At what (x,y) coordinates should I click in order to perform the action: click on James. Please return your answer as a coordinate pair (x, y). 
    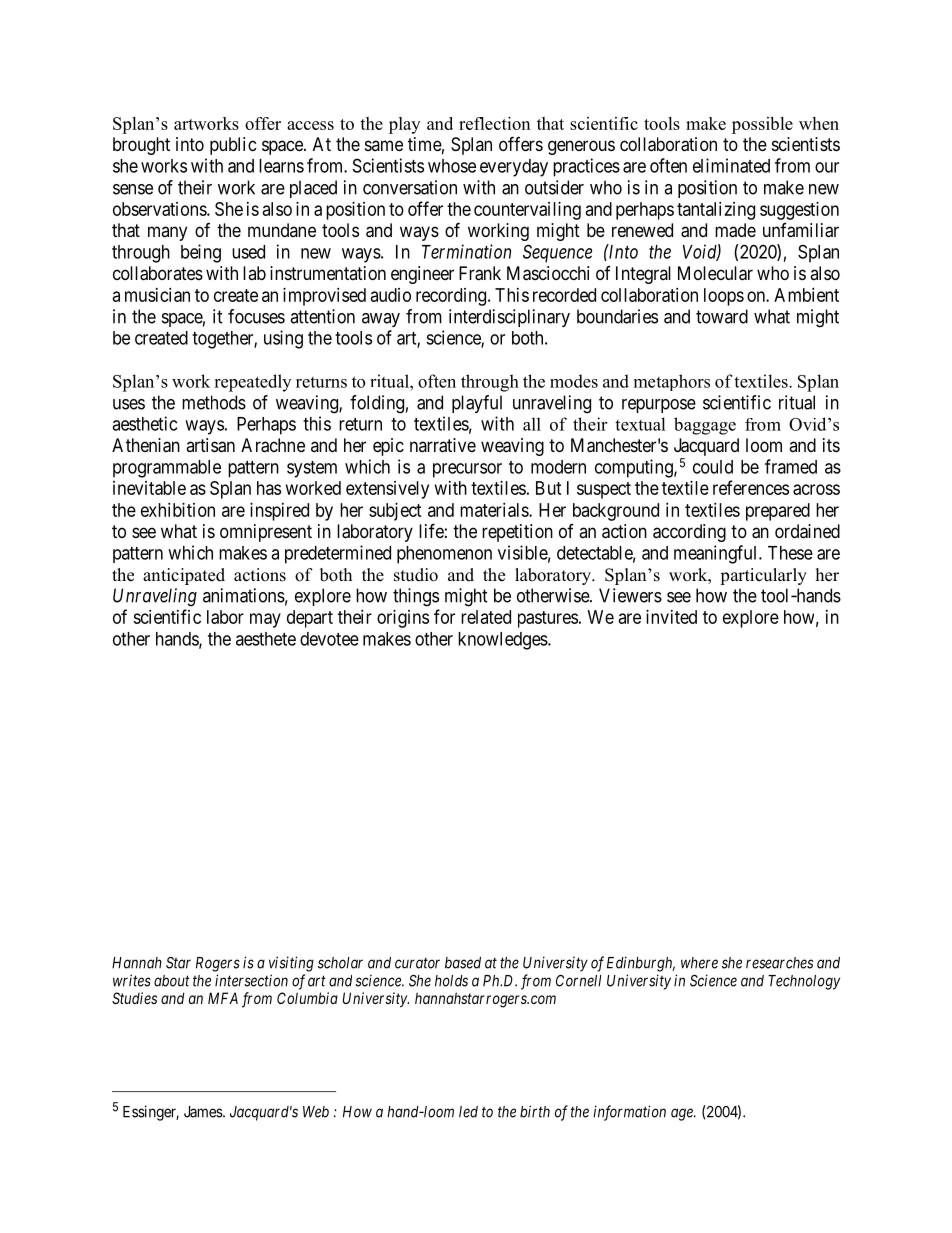
    Looking at the image, I should click on (204, 1112).
